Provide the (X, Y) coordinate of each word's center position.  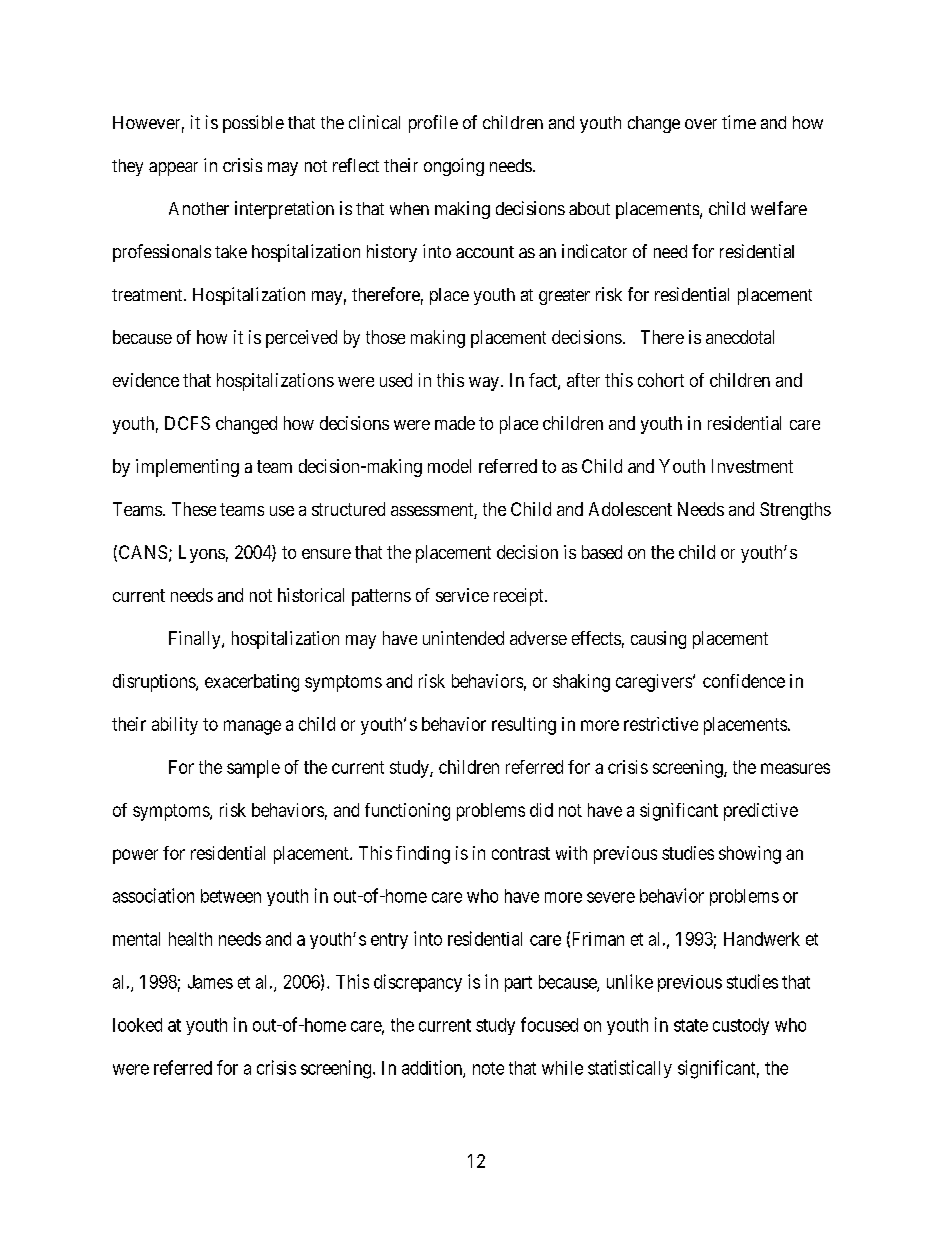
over (701, 124)
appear (173, 169)
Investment (752, 466)
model (449, 466)
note (488, 1068)
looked (137, 1025)
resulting (524, 726)
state (691, 1025)
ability (175, 726)
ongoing (454, 167)
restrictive (661, 724)
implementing (187, 468)
